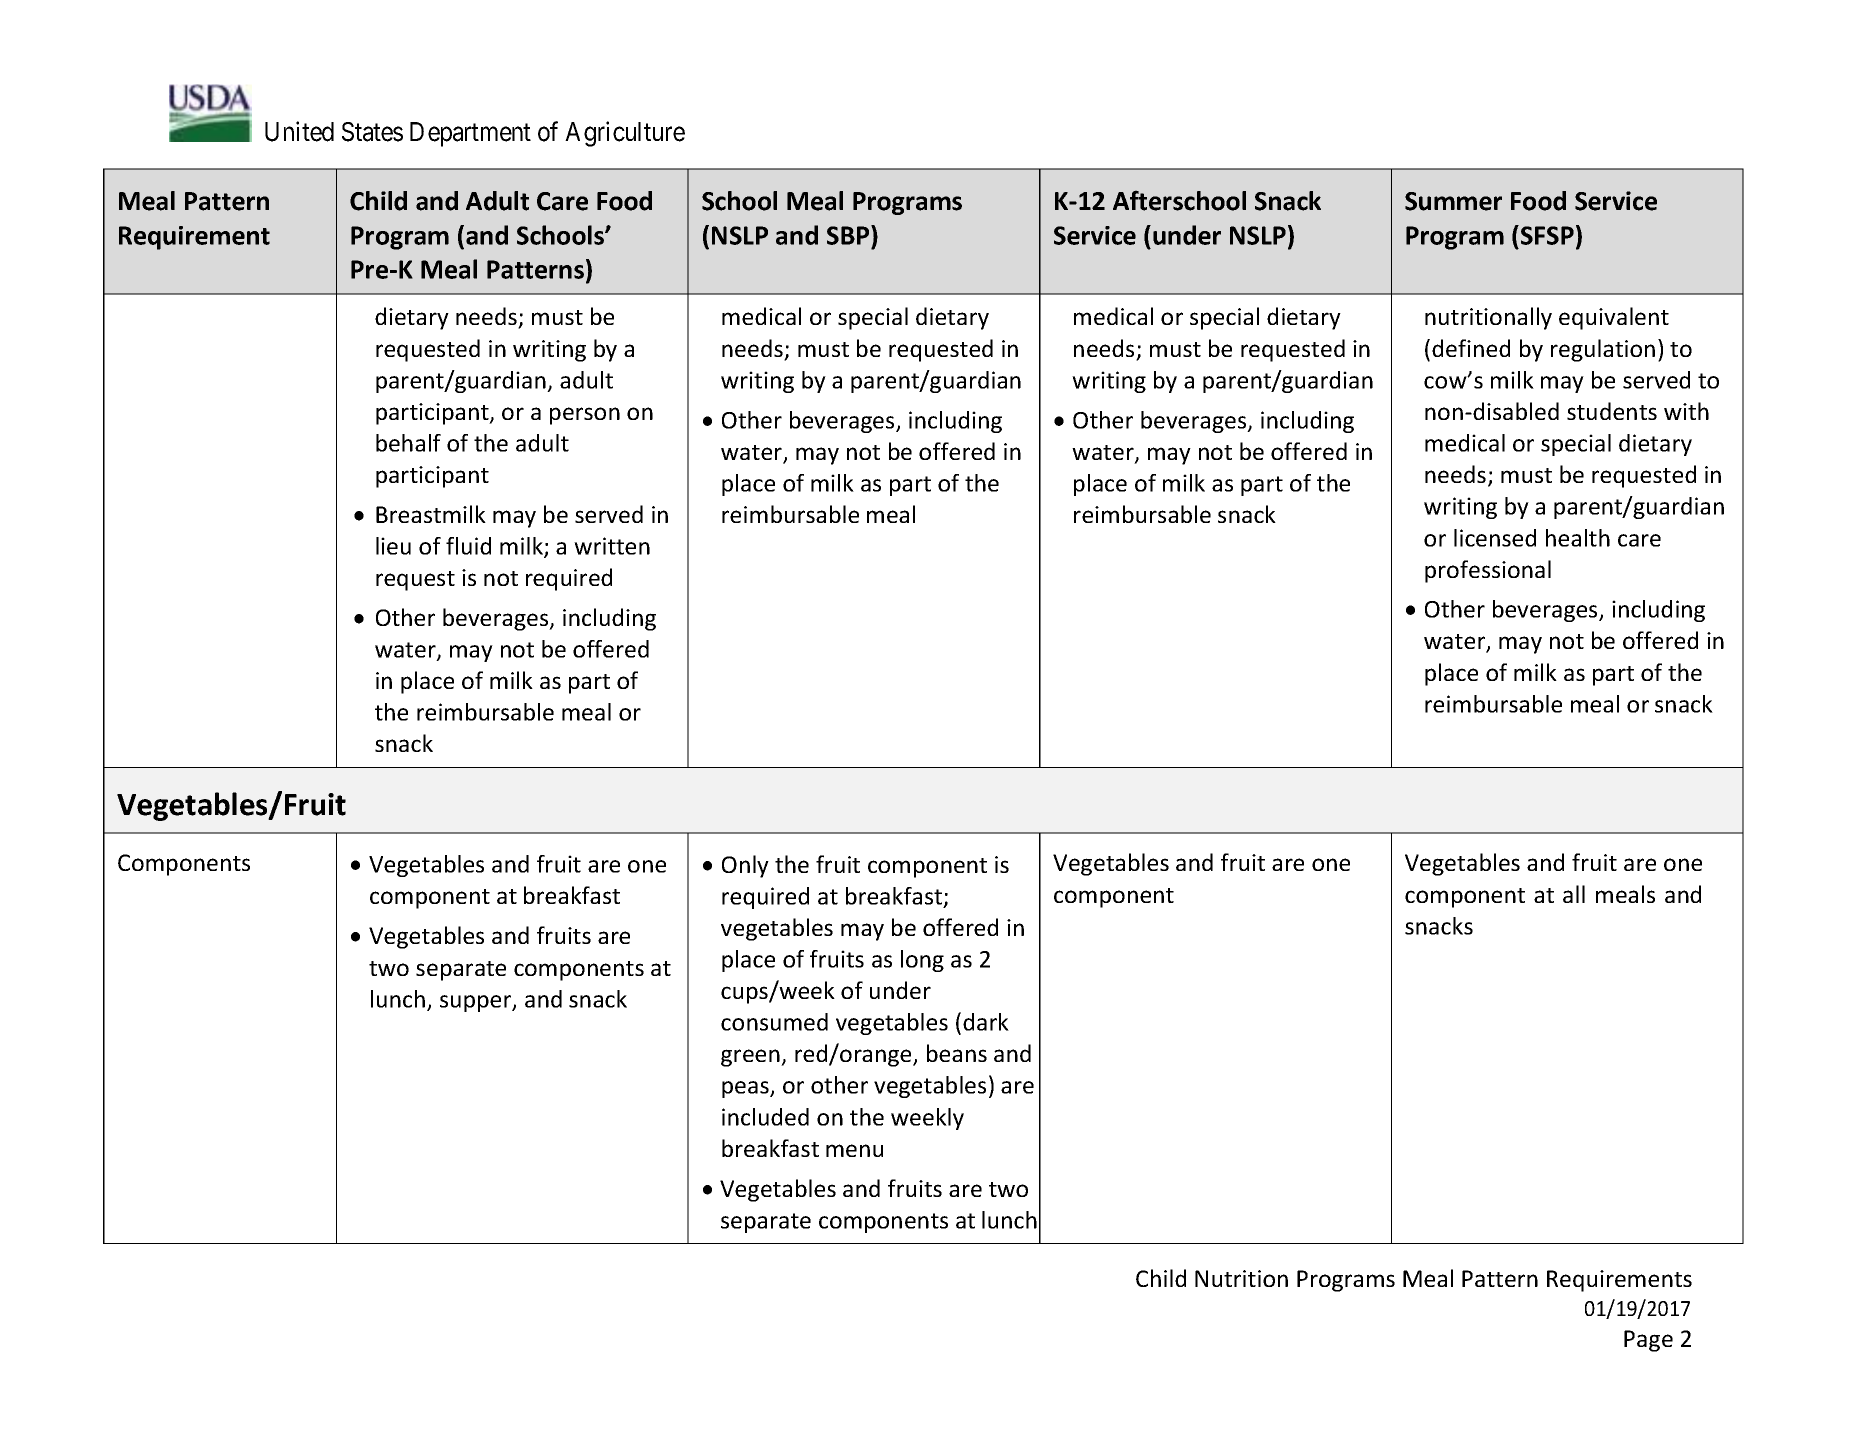 Image resolution: width=1861 pixels, height=1438 pixels. What do you see at coordinates (1648, 1341) in the screenshot?
I see `Page` at bounding box center [1648, 1341].
